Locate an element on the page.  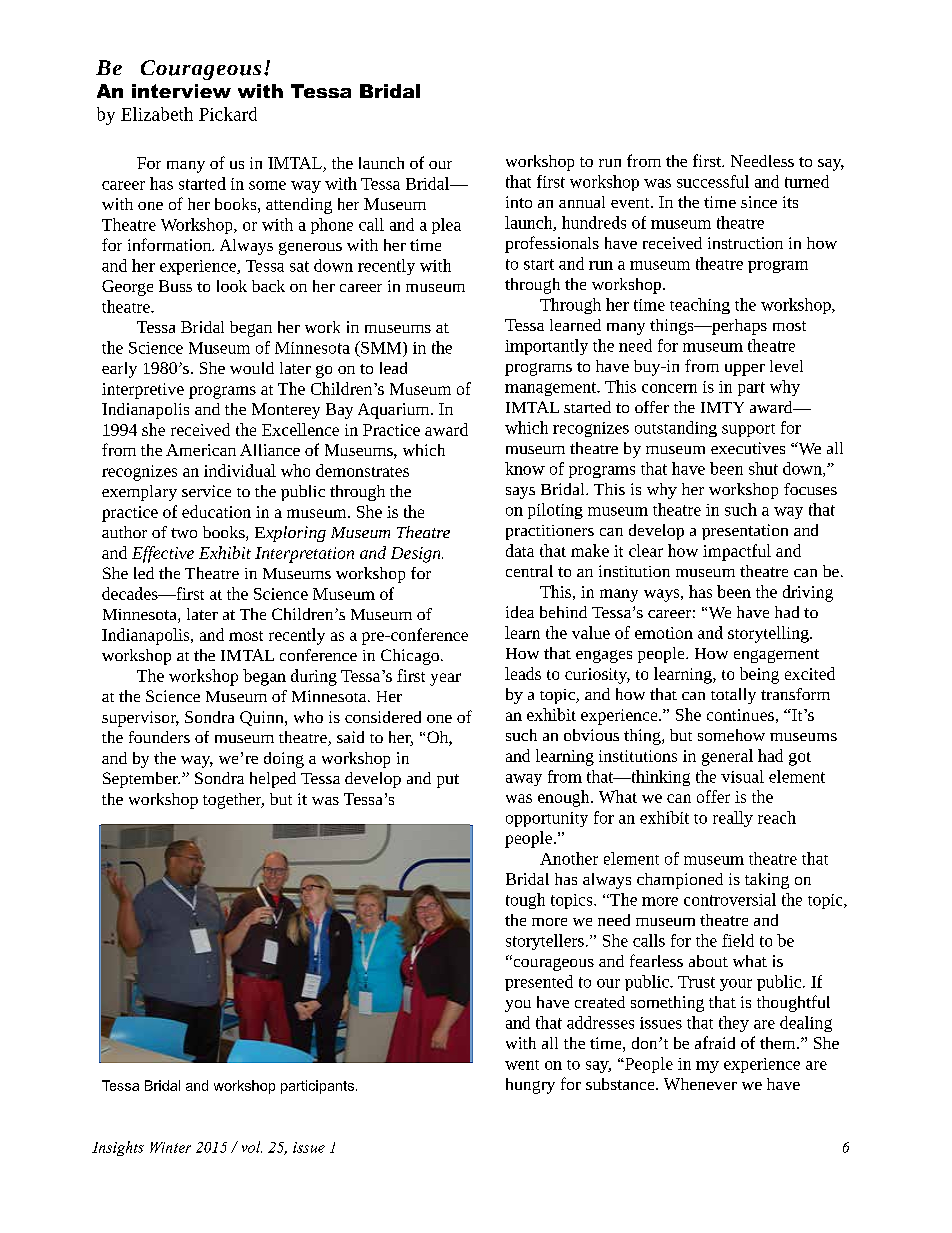
storytelling is located at coordinates (769, 634).
